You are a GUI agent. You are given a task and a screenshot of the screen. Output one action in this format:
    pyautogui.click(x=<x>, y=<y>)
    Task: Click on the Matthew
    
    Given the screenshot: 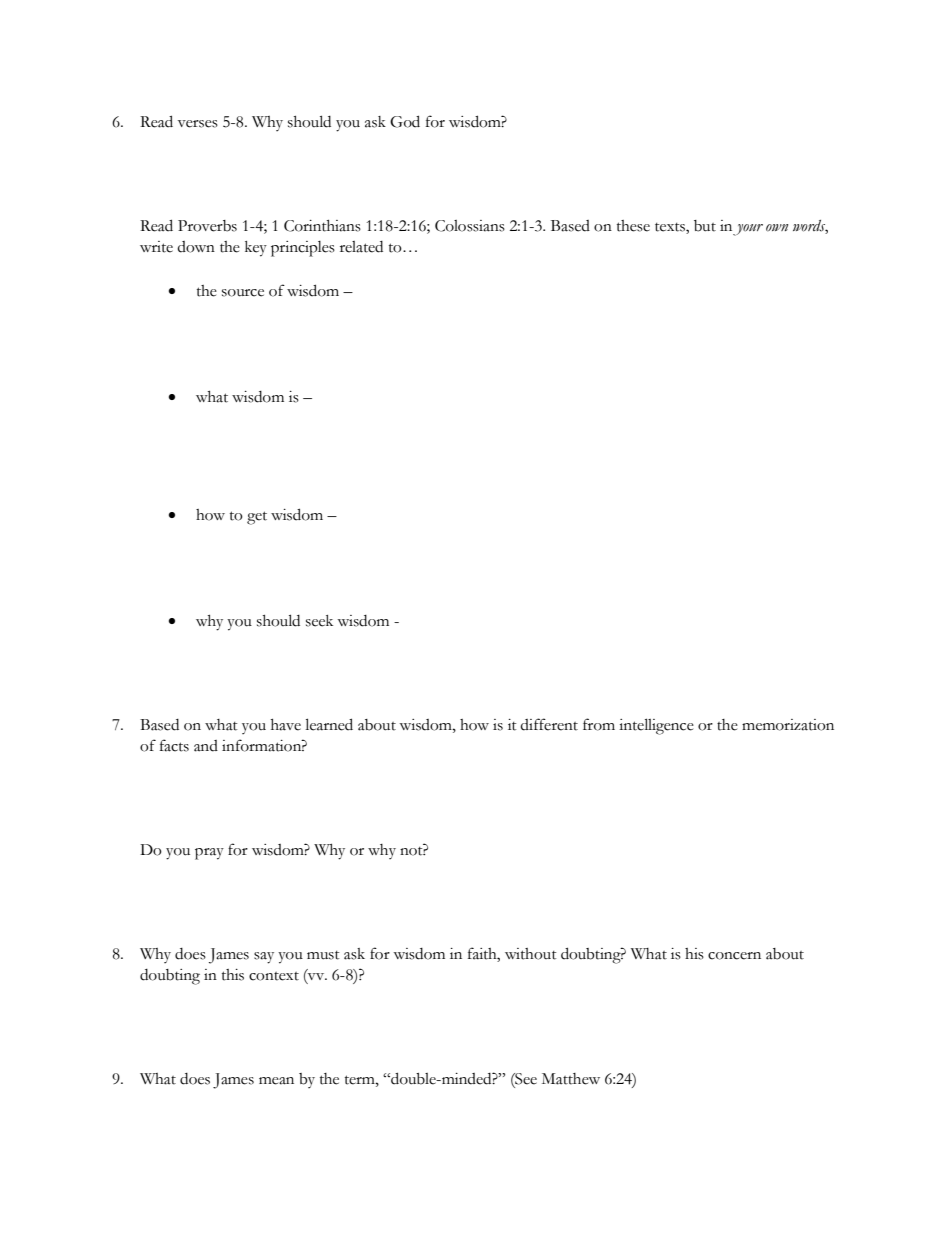 What is the action you would take?
    pyautogui.click(x=571, y=1079)
